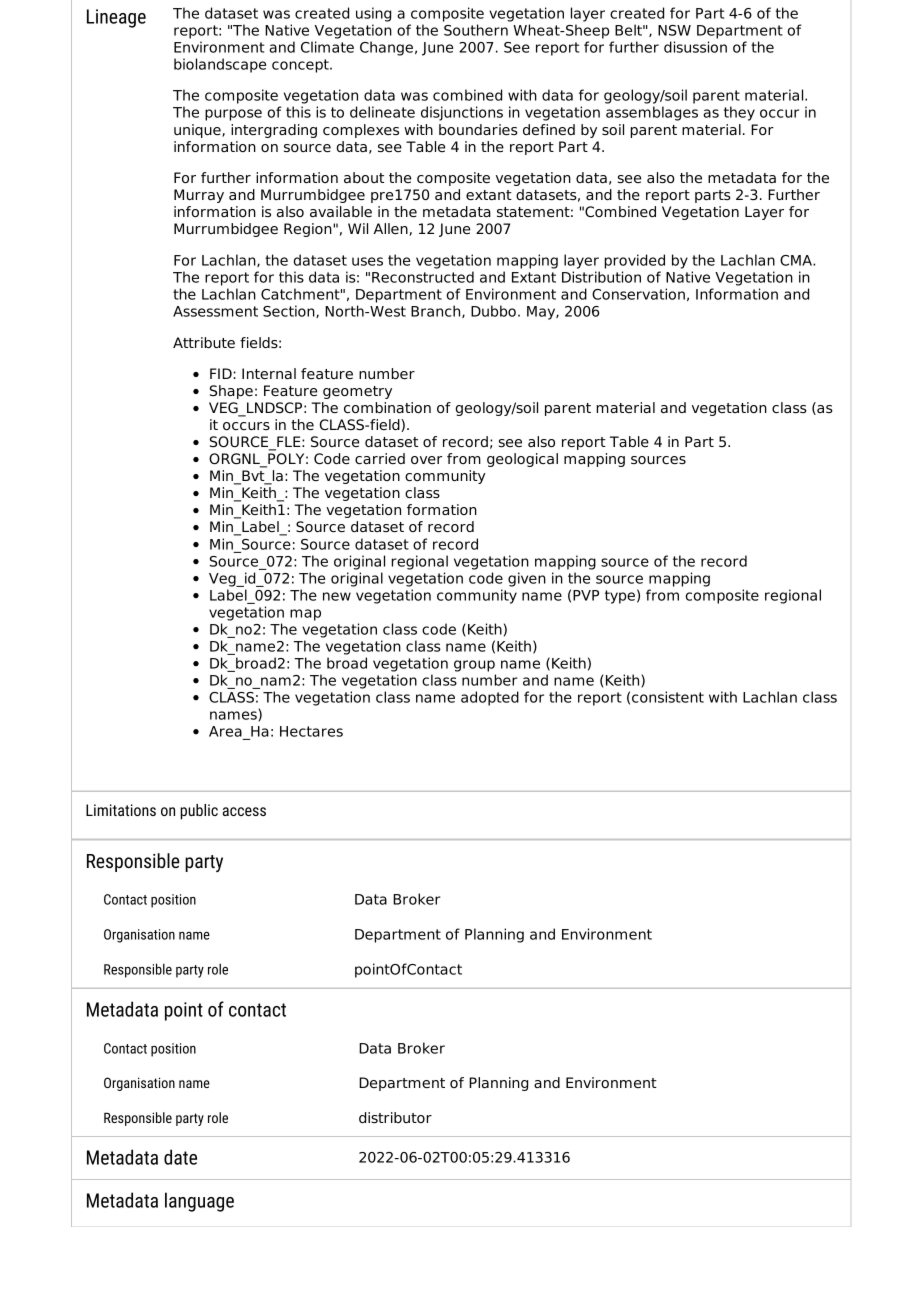  What do you see at coordinates (233, 115) in the screenshot?
I see `purpose` at bounding box center [233, 115].
